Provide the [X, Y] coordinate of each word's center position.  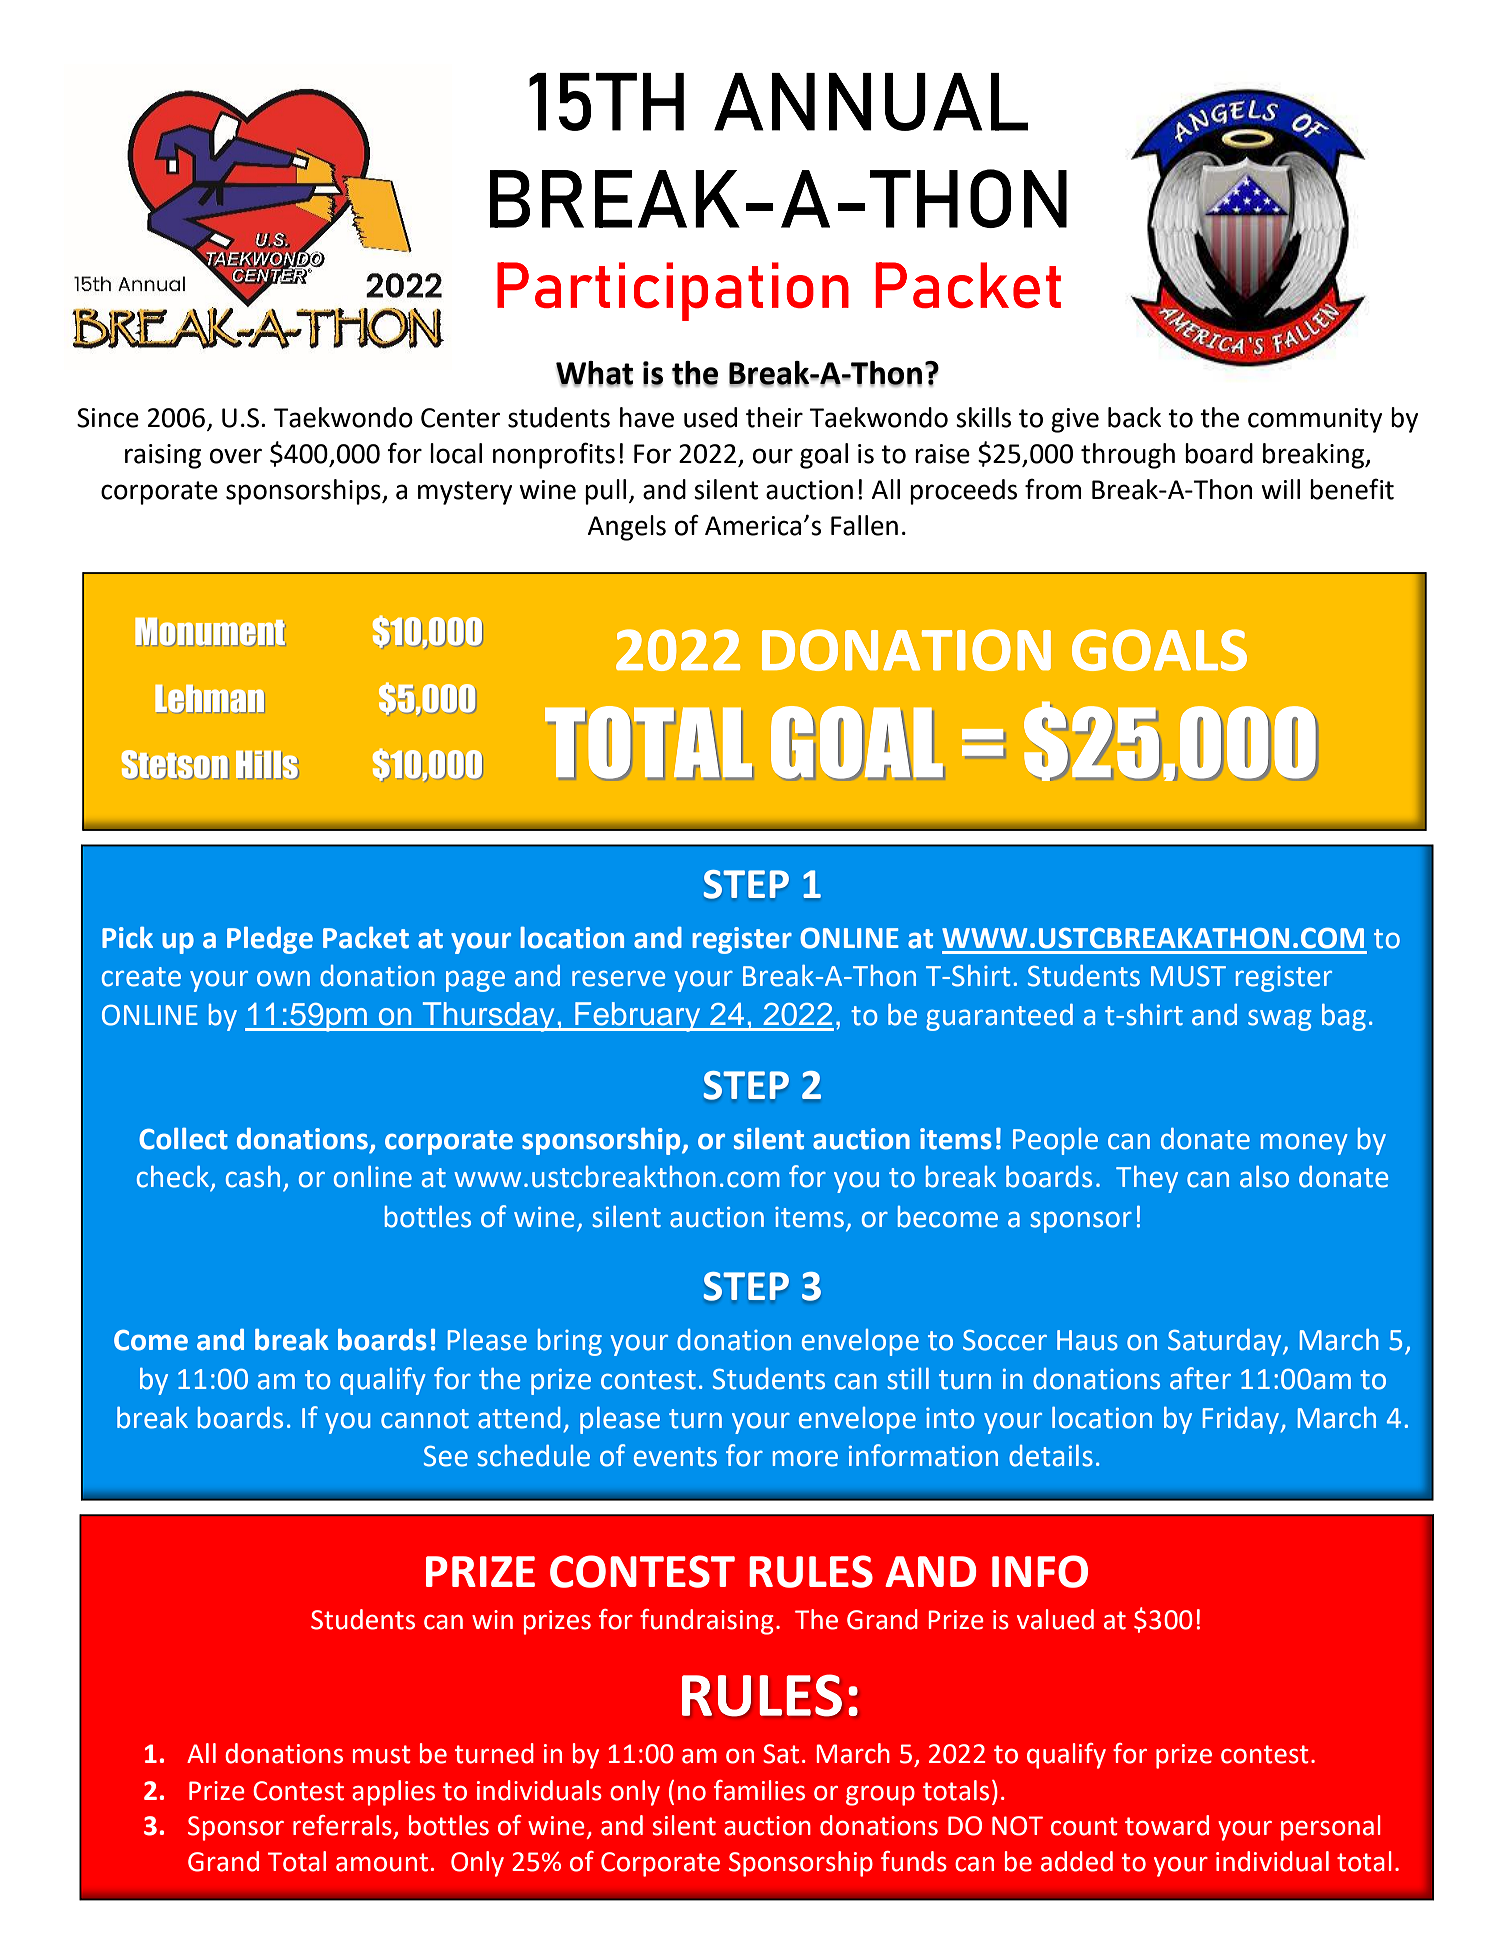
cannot [425, 1419]
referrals [342, 1825]
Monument [210, 631]
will [1280, 489]
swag [1279, 1020]
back [1134, 417]
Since [108, 418]
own [283, 978]
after [1200, 1378]
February [638, 1017]
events [675, 1457]
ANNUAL [871, 102]
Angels [626, 528]
